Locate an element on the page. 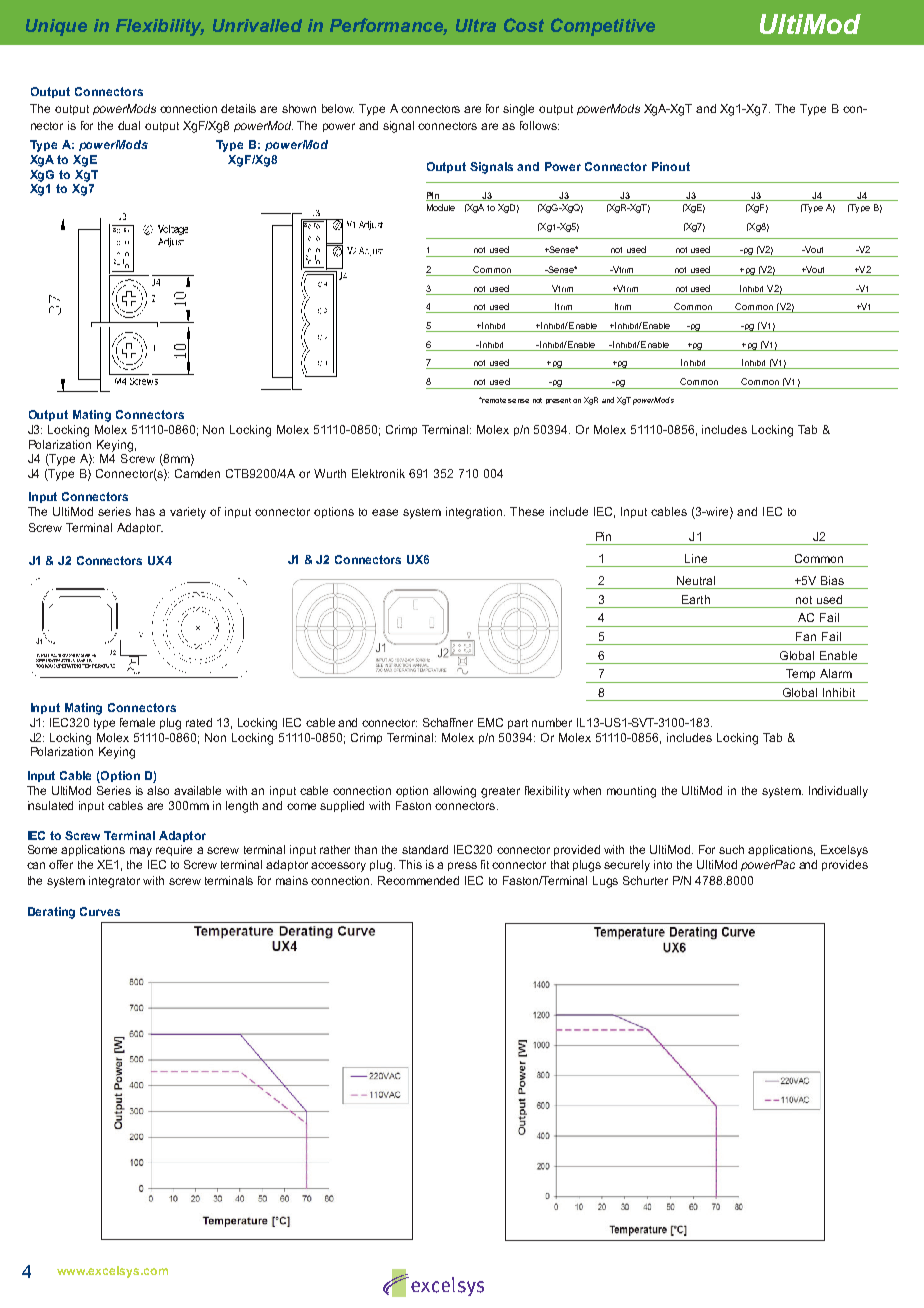  Unique is located at coordinates (56, 27).
